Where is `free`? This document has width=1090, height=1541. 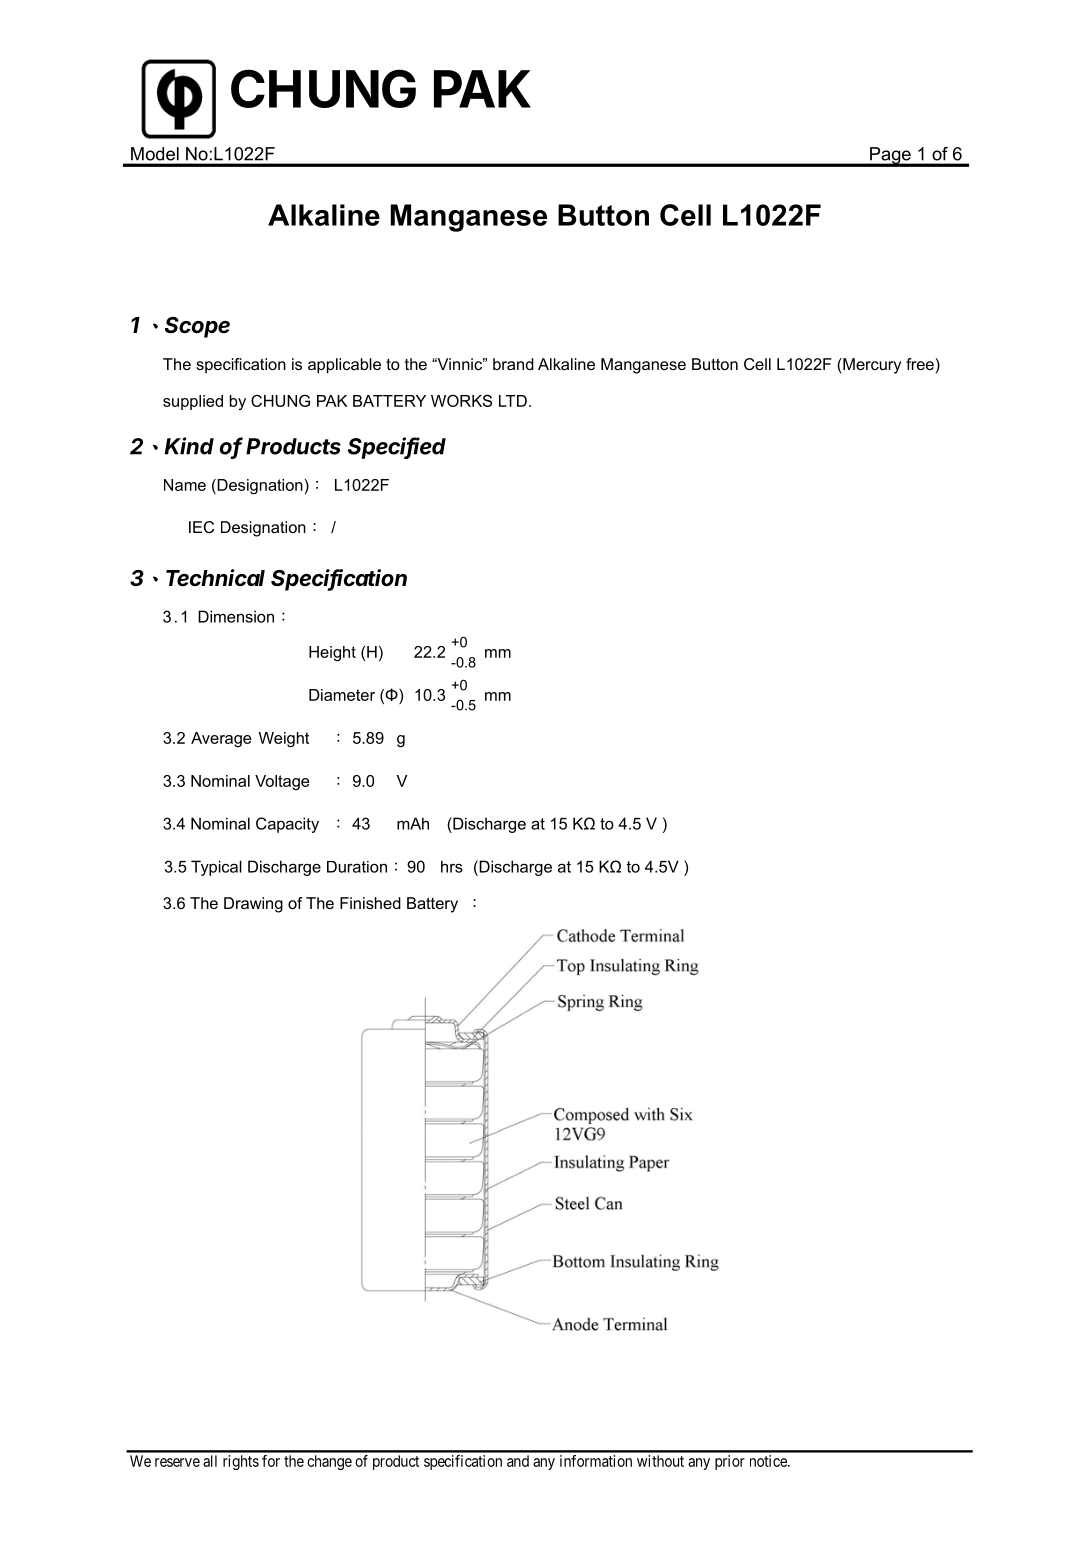 free is located at coordinates (921, 364).
